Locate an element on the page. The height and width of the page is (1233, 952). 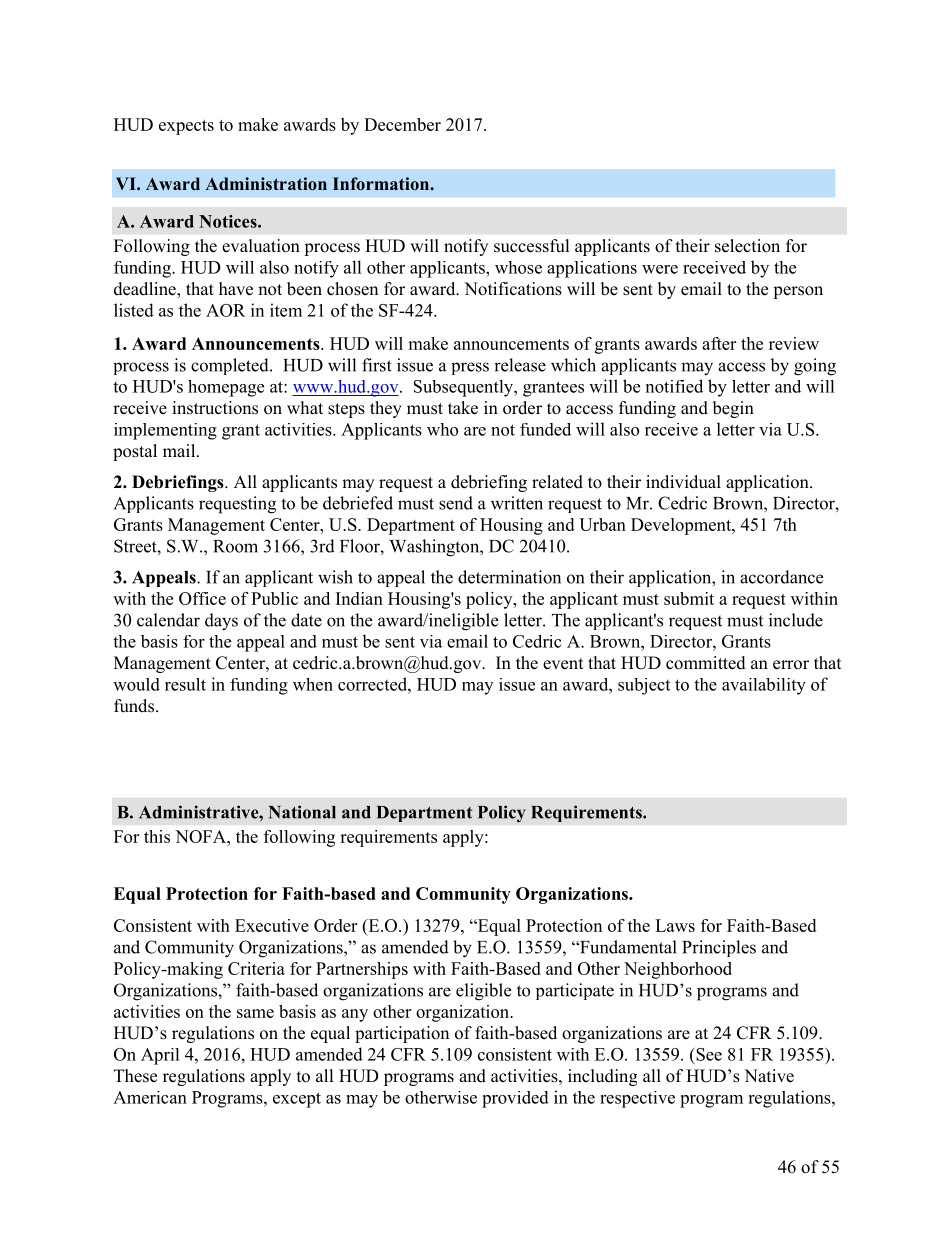
expects is located at coordinates (186, 127).
